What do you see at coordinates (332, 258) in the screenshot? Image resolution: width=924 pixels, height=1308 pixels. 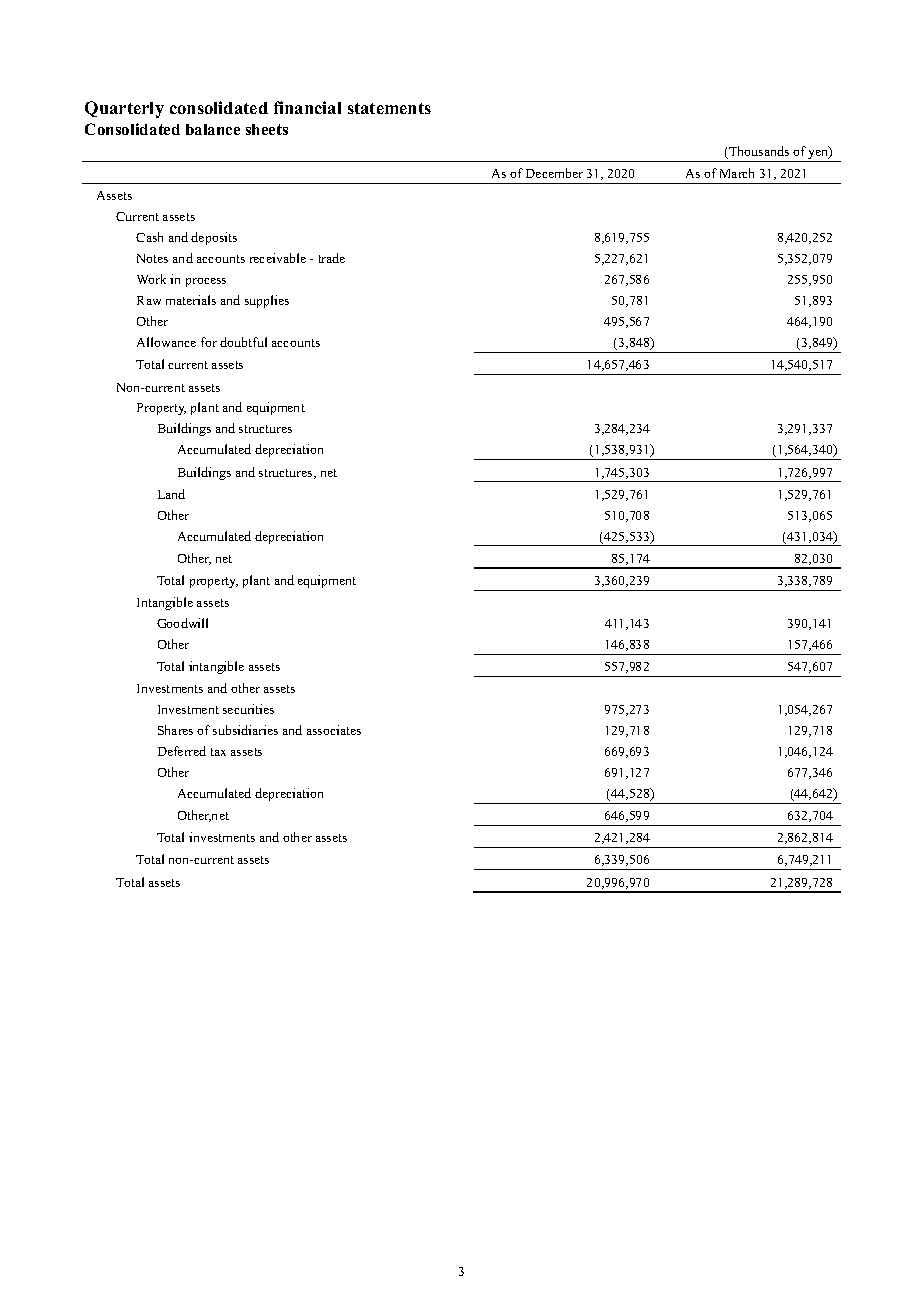 I see `trade` at bounding box center [332, 258].
